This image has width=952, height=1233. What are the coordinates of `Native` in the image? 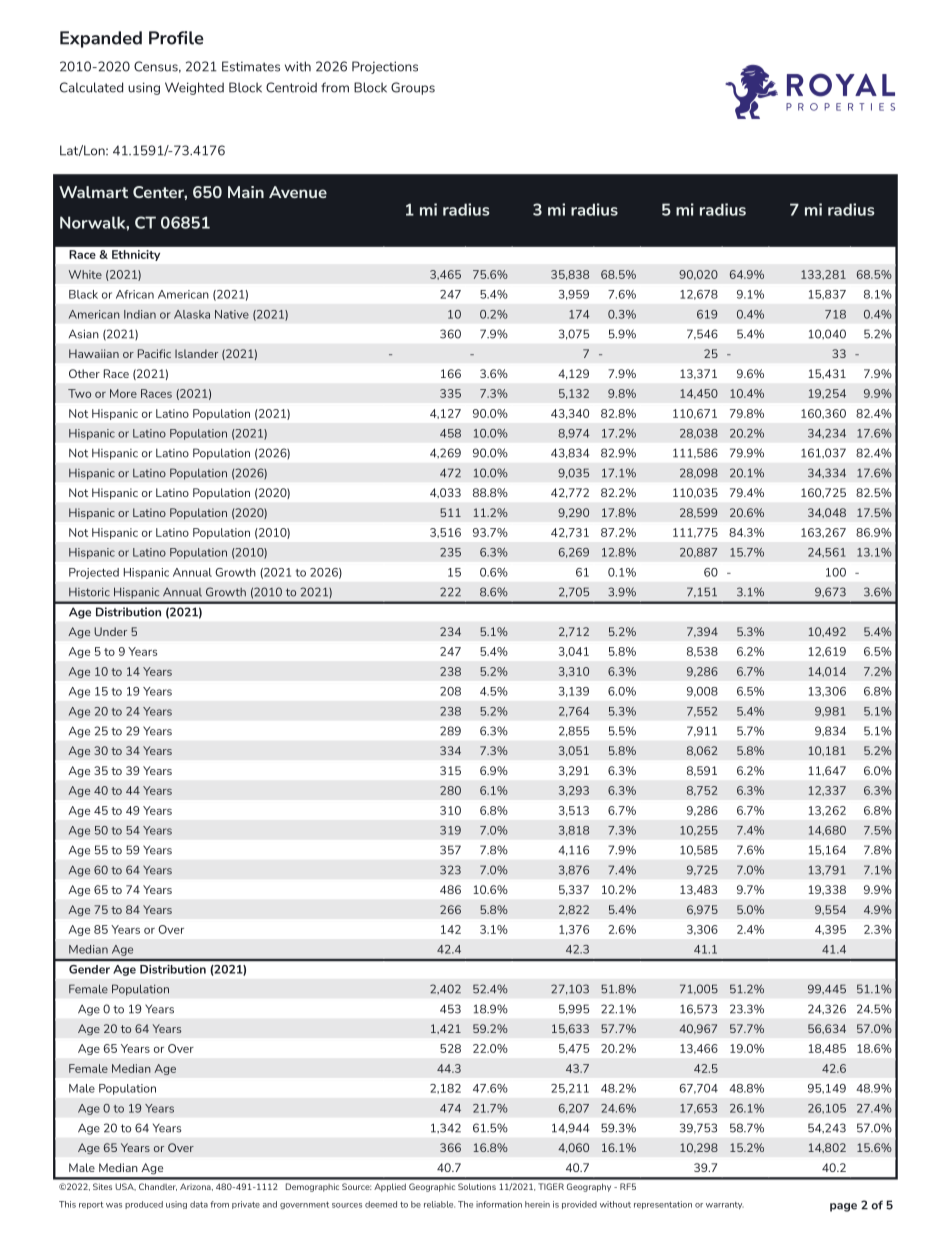 It's located at (232, 314).
